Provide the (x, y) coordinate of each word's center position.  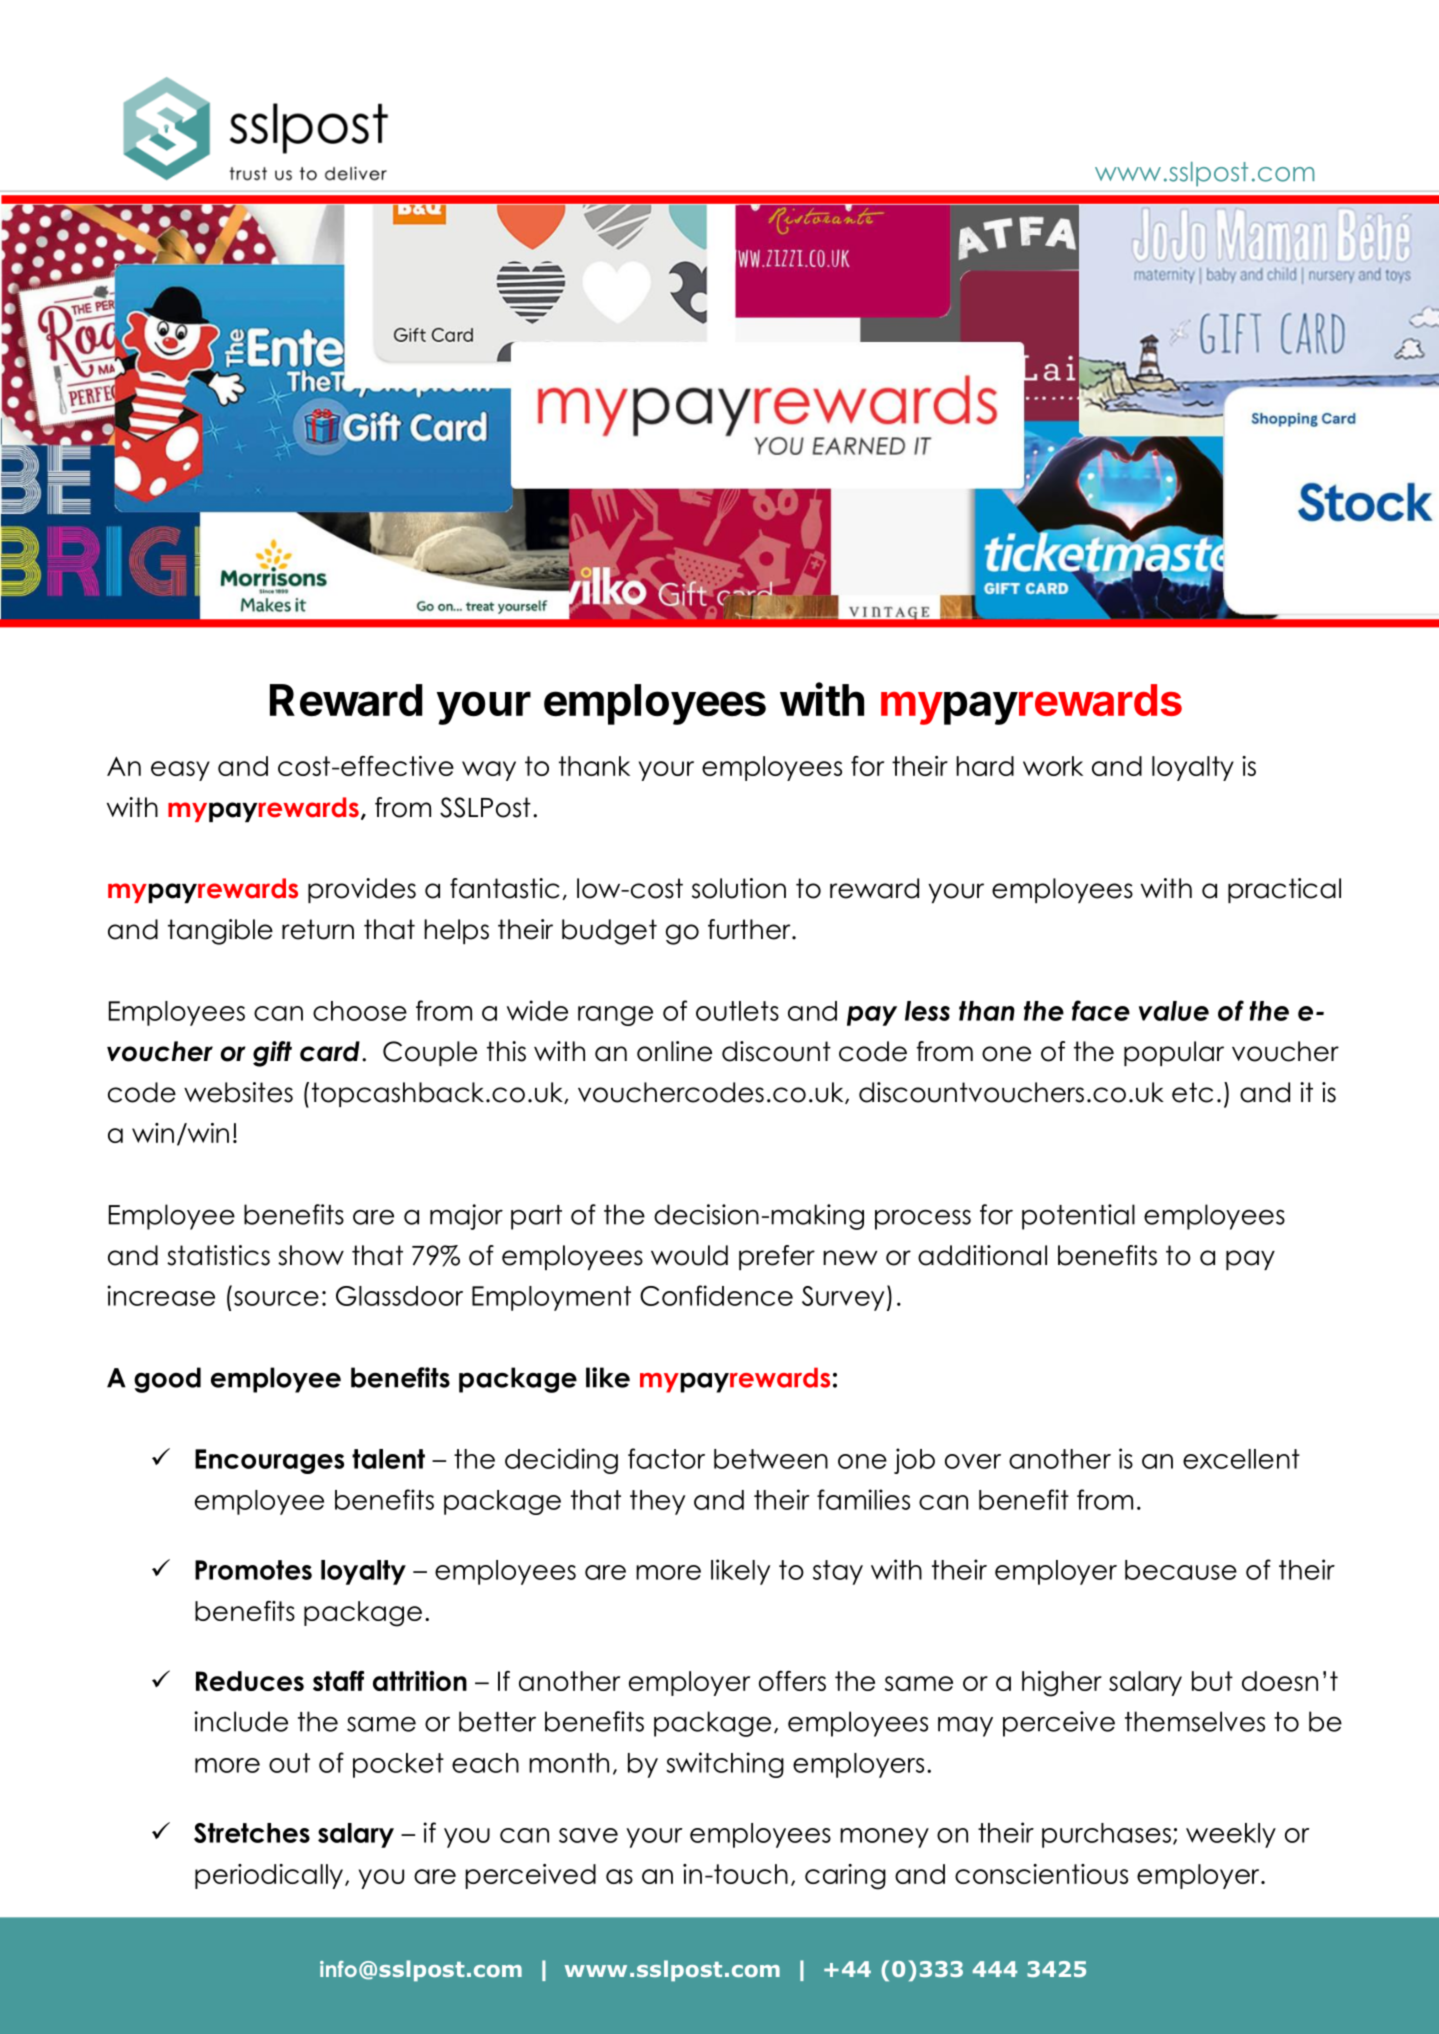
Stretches (252, 1833)
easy (180, 771)
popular (1174, 1053)
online (674, 1051)
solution (739, 888)
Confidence (716, 1295)
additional (982, 1255)
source (276, 1298)
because (1181, 1570)
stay (838, 1572)
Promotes (253, 1570)
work (1053, 766)
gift (272, 1054)
